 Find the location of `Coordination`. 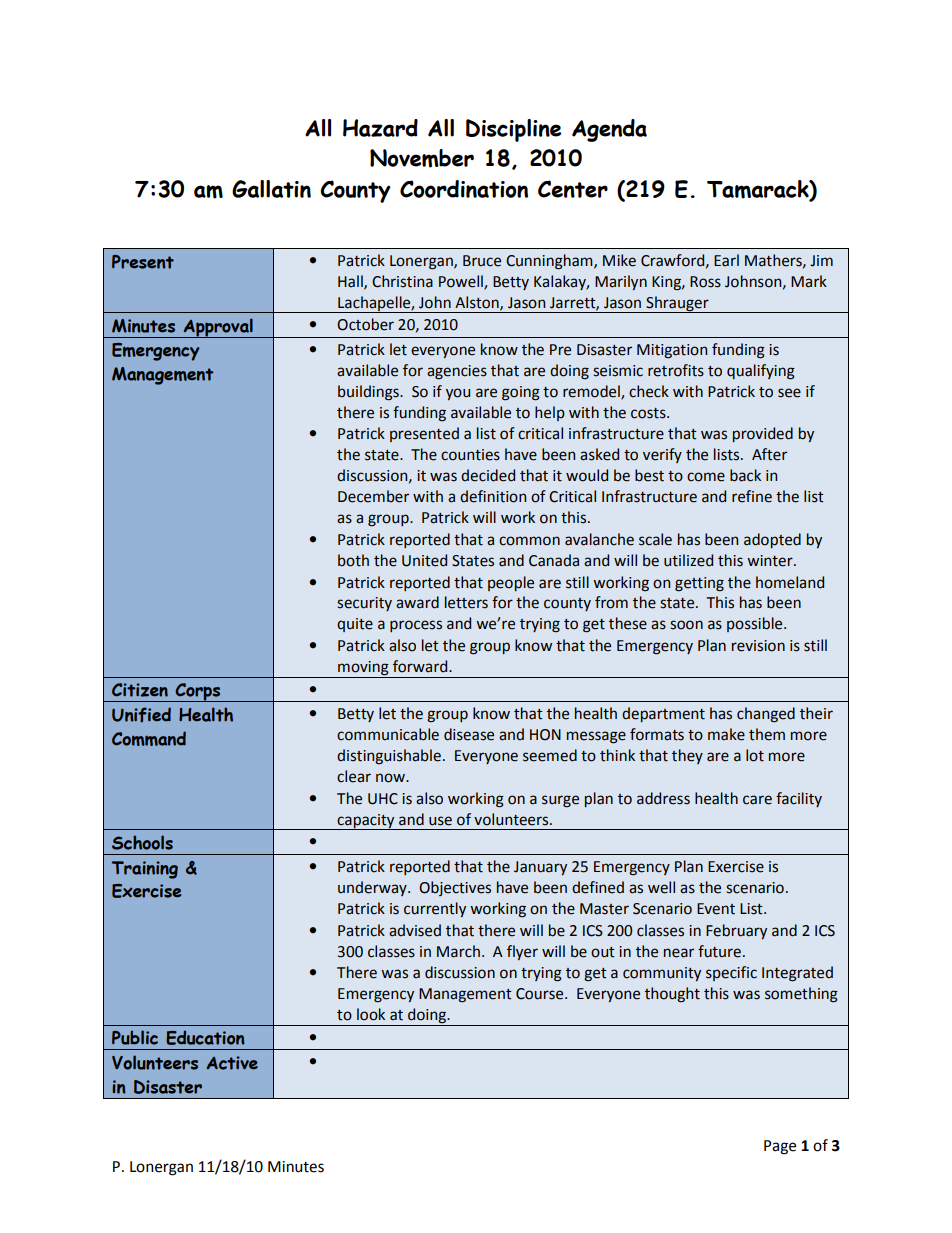

Coordination is located at coordinates (464, 189).
